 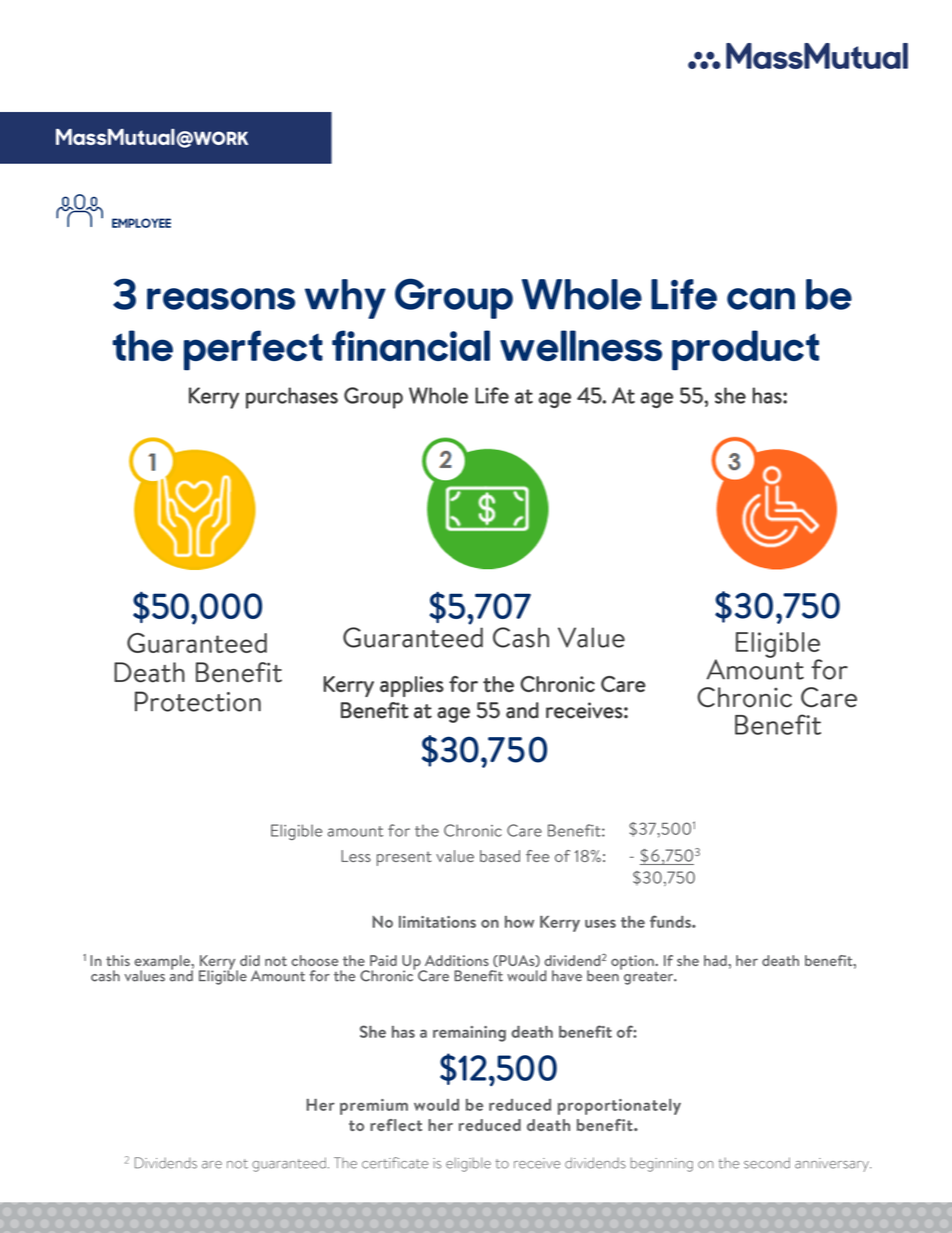 I want to click on Protection, so click(x=198, y=701).
